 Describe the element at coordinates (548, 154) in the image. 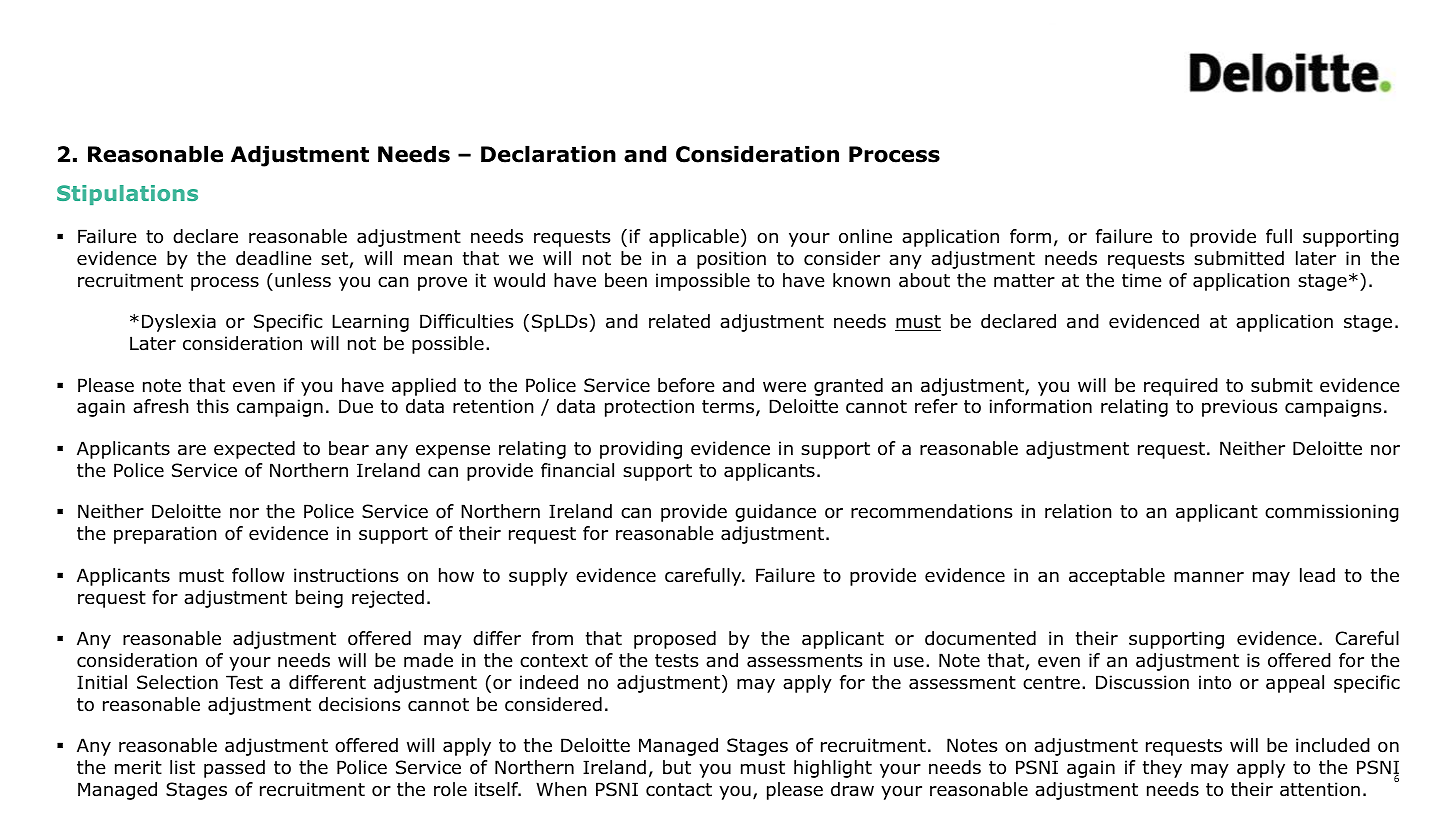

I see `Declaration` at that location.
